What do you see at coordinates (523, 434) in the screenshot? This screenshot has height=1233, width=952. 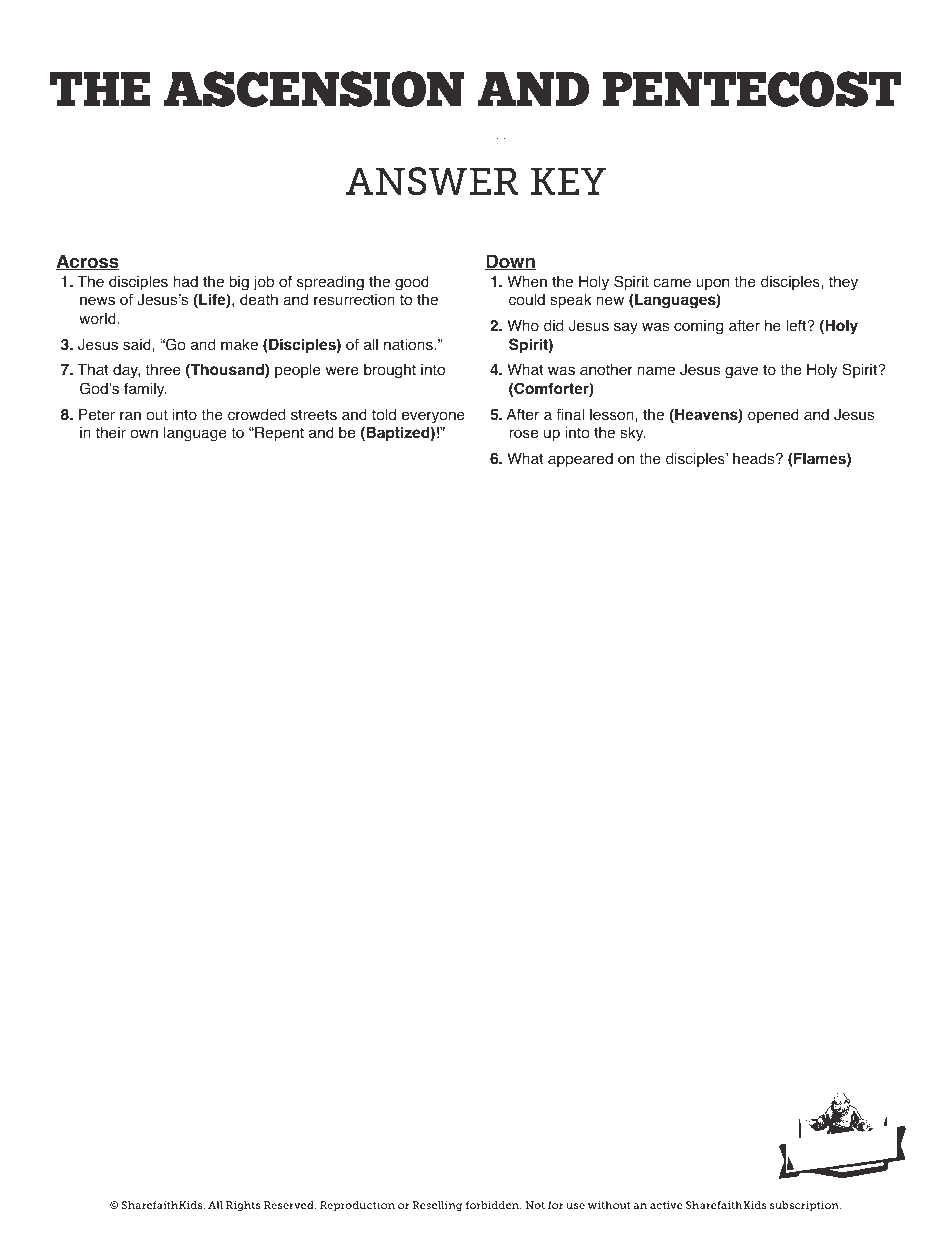 I see `rose` at bounding box center [523, 434].
